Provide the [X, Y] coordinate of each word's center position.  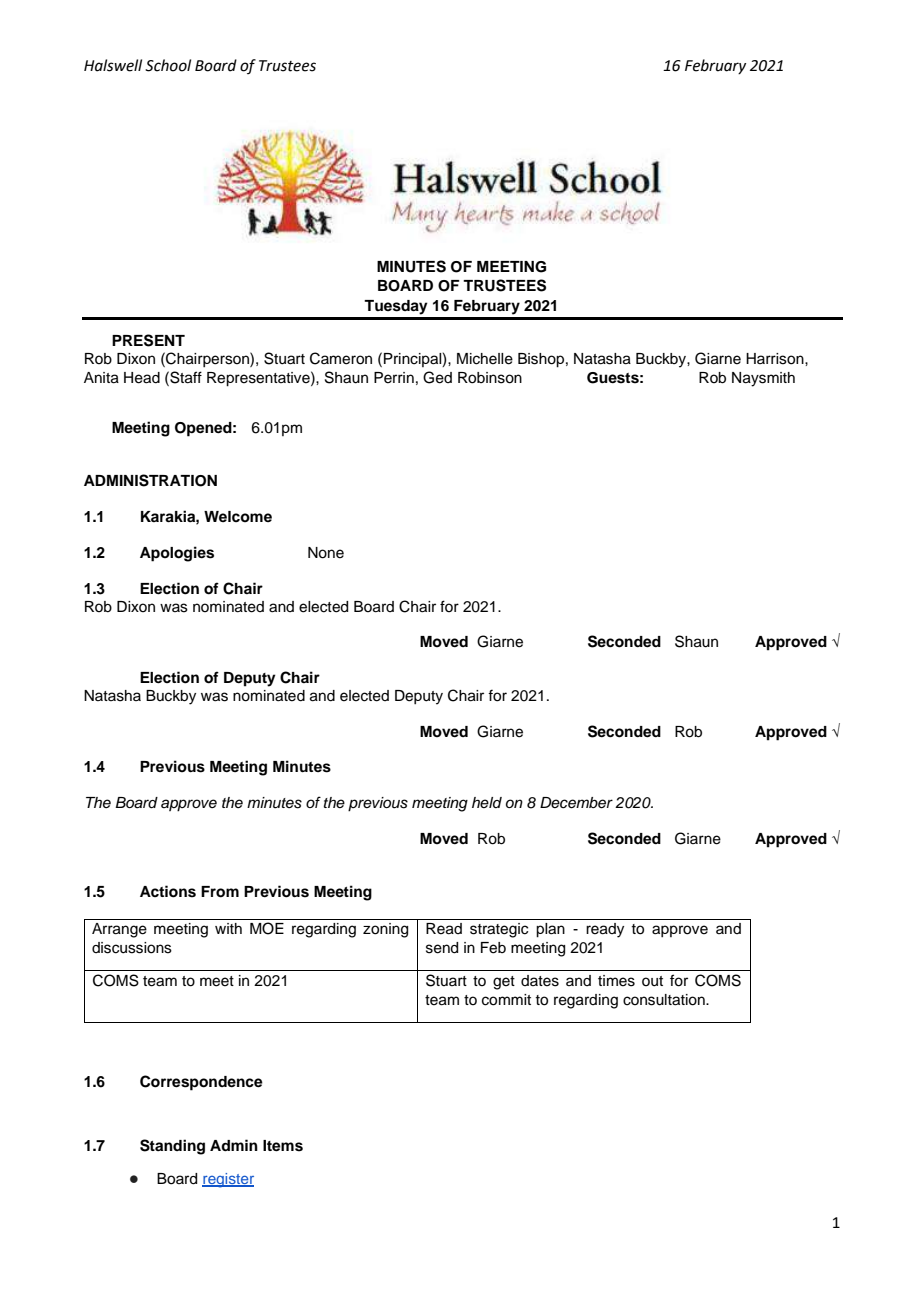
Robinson [490, 378]
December [576, 803]
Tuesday [396, 307]
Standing [172, 1147]
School [168, 65]
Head [142, 378]
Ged [437, 377]
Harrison [776, 359]
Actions [168, 891]
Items [283, 1146]
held [487, 802]
